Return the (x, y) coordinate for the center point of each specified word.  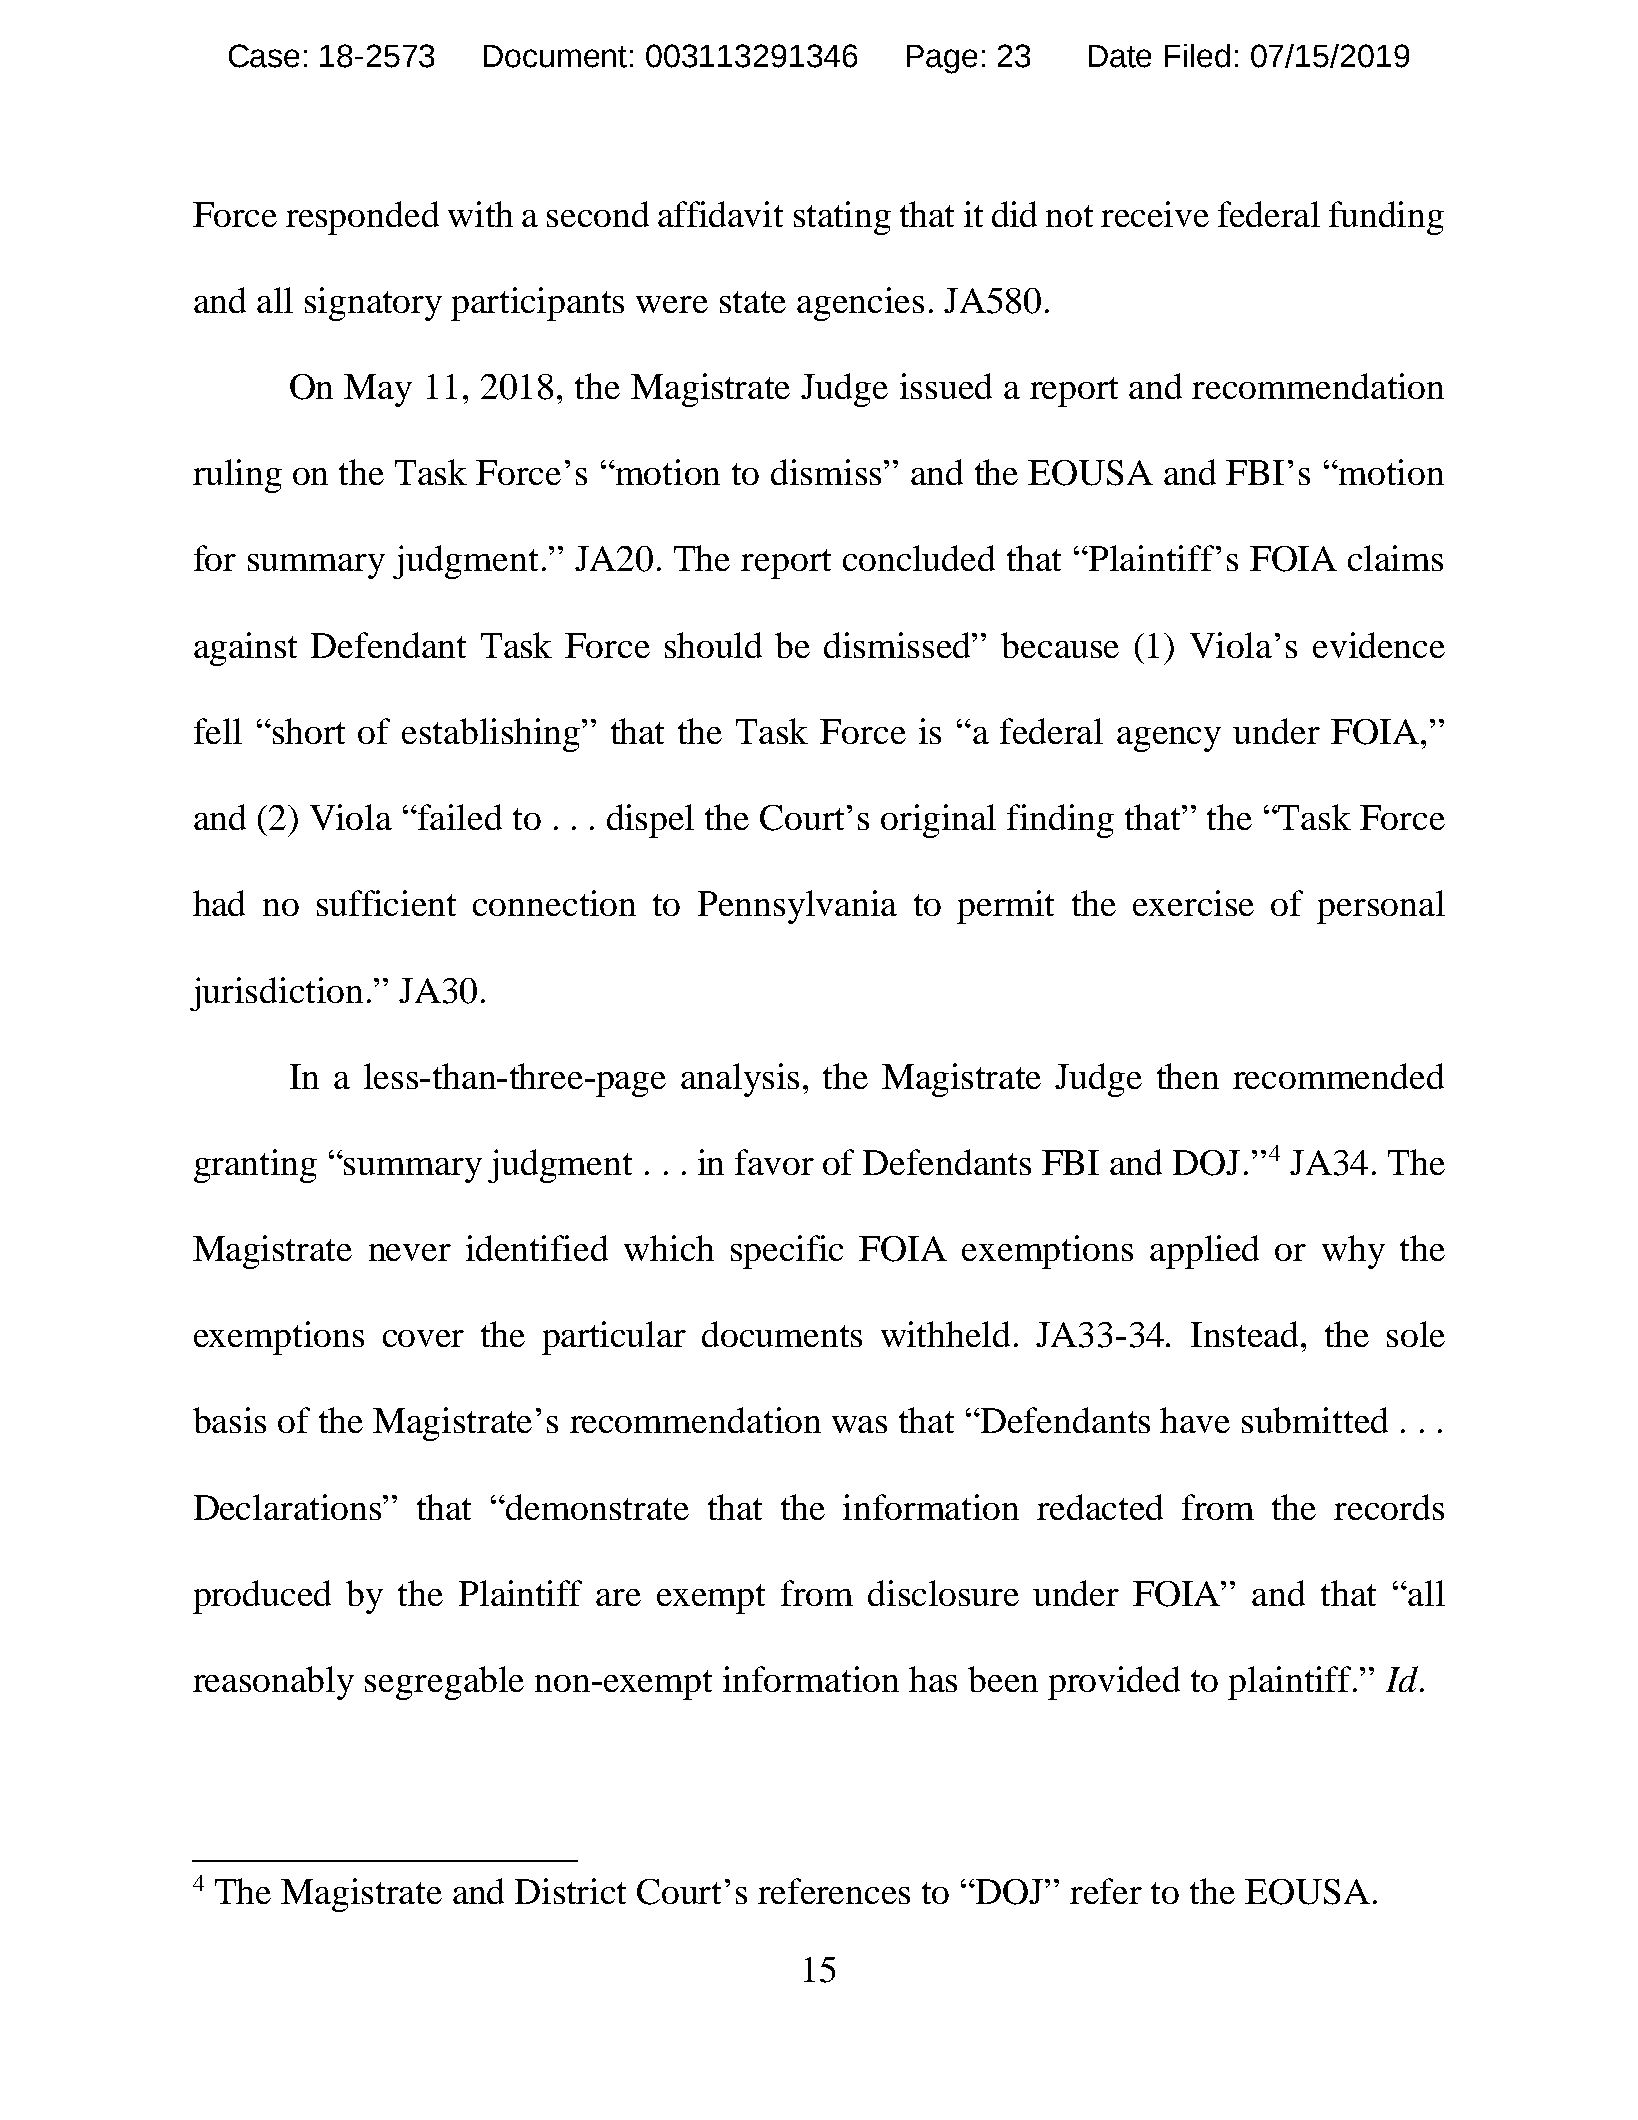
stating (842, 218)
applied (1204, 1252)
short (307, 731)
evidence (1379, 645)
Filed (1197, 56)
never (410, 1252)
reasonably (273, 1683)
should (713, 645)
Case (264, 56)
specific (787, 1252)
